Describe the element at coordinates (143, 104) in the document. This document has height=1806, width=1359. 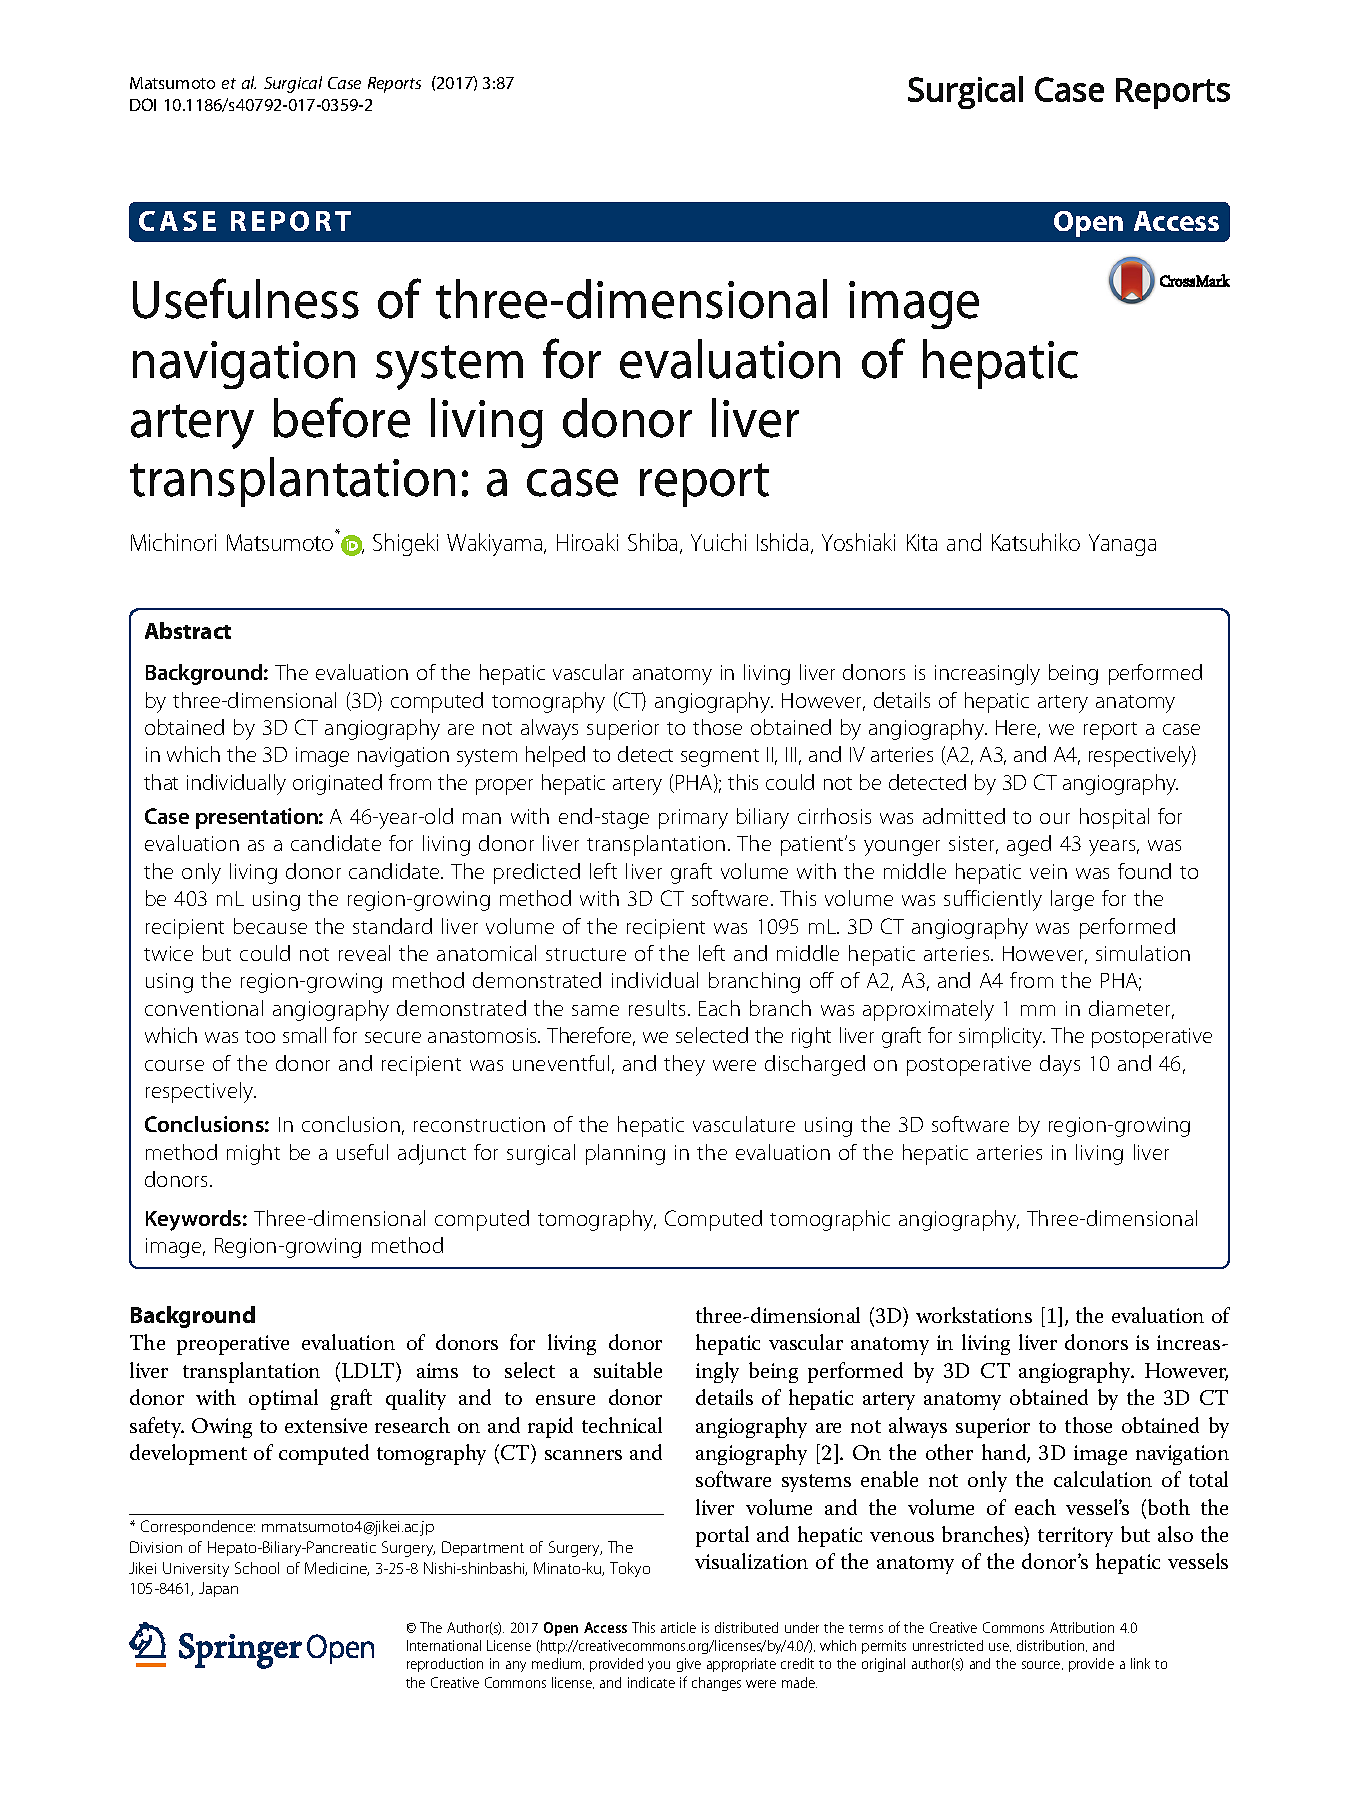
I see `DOI` at that location.
